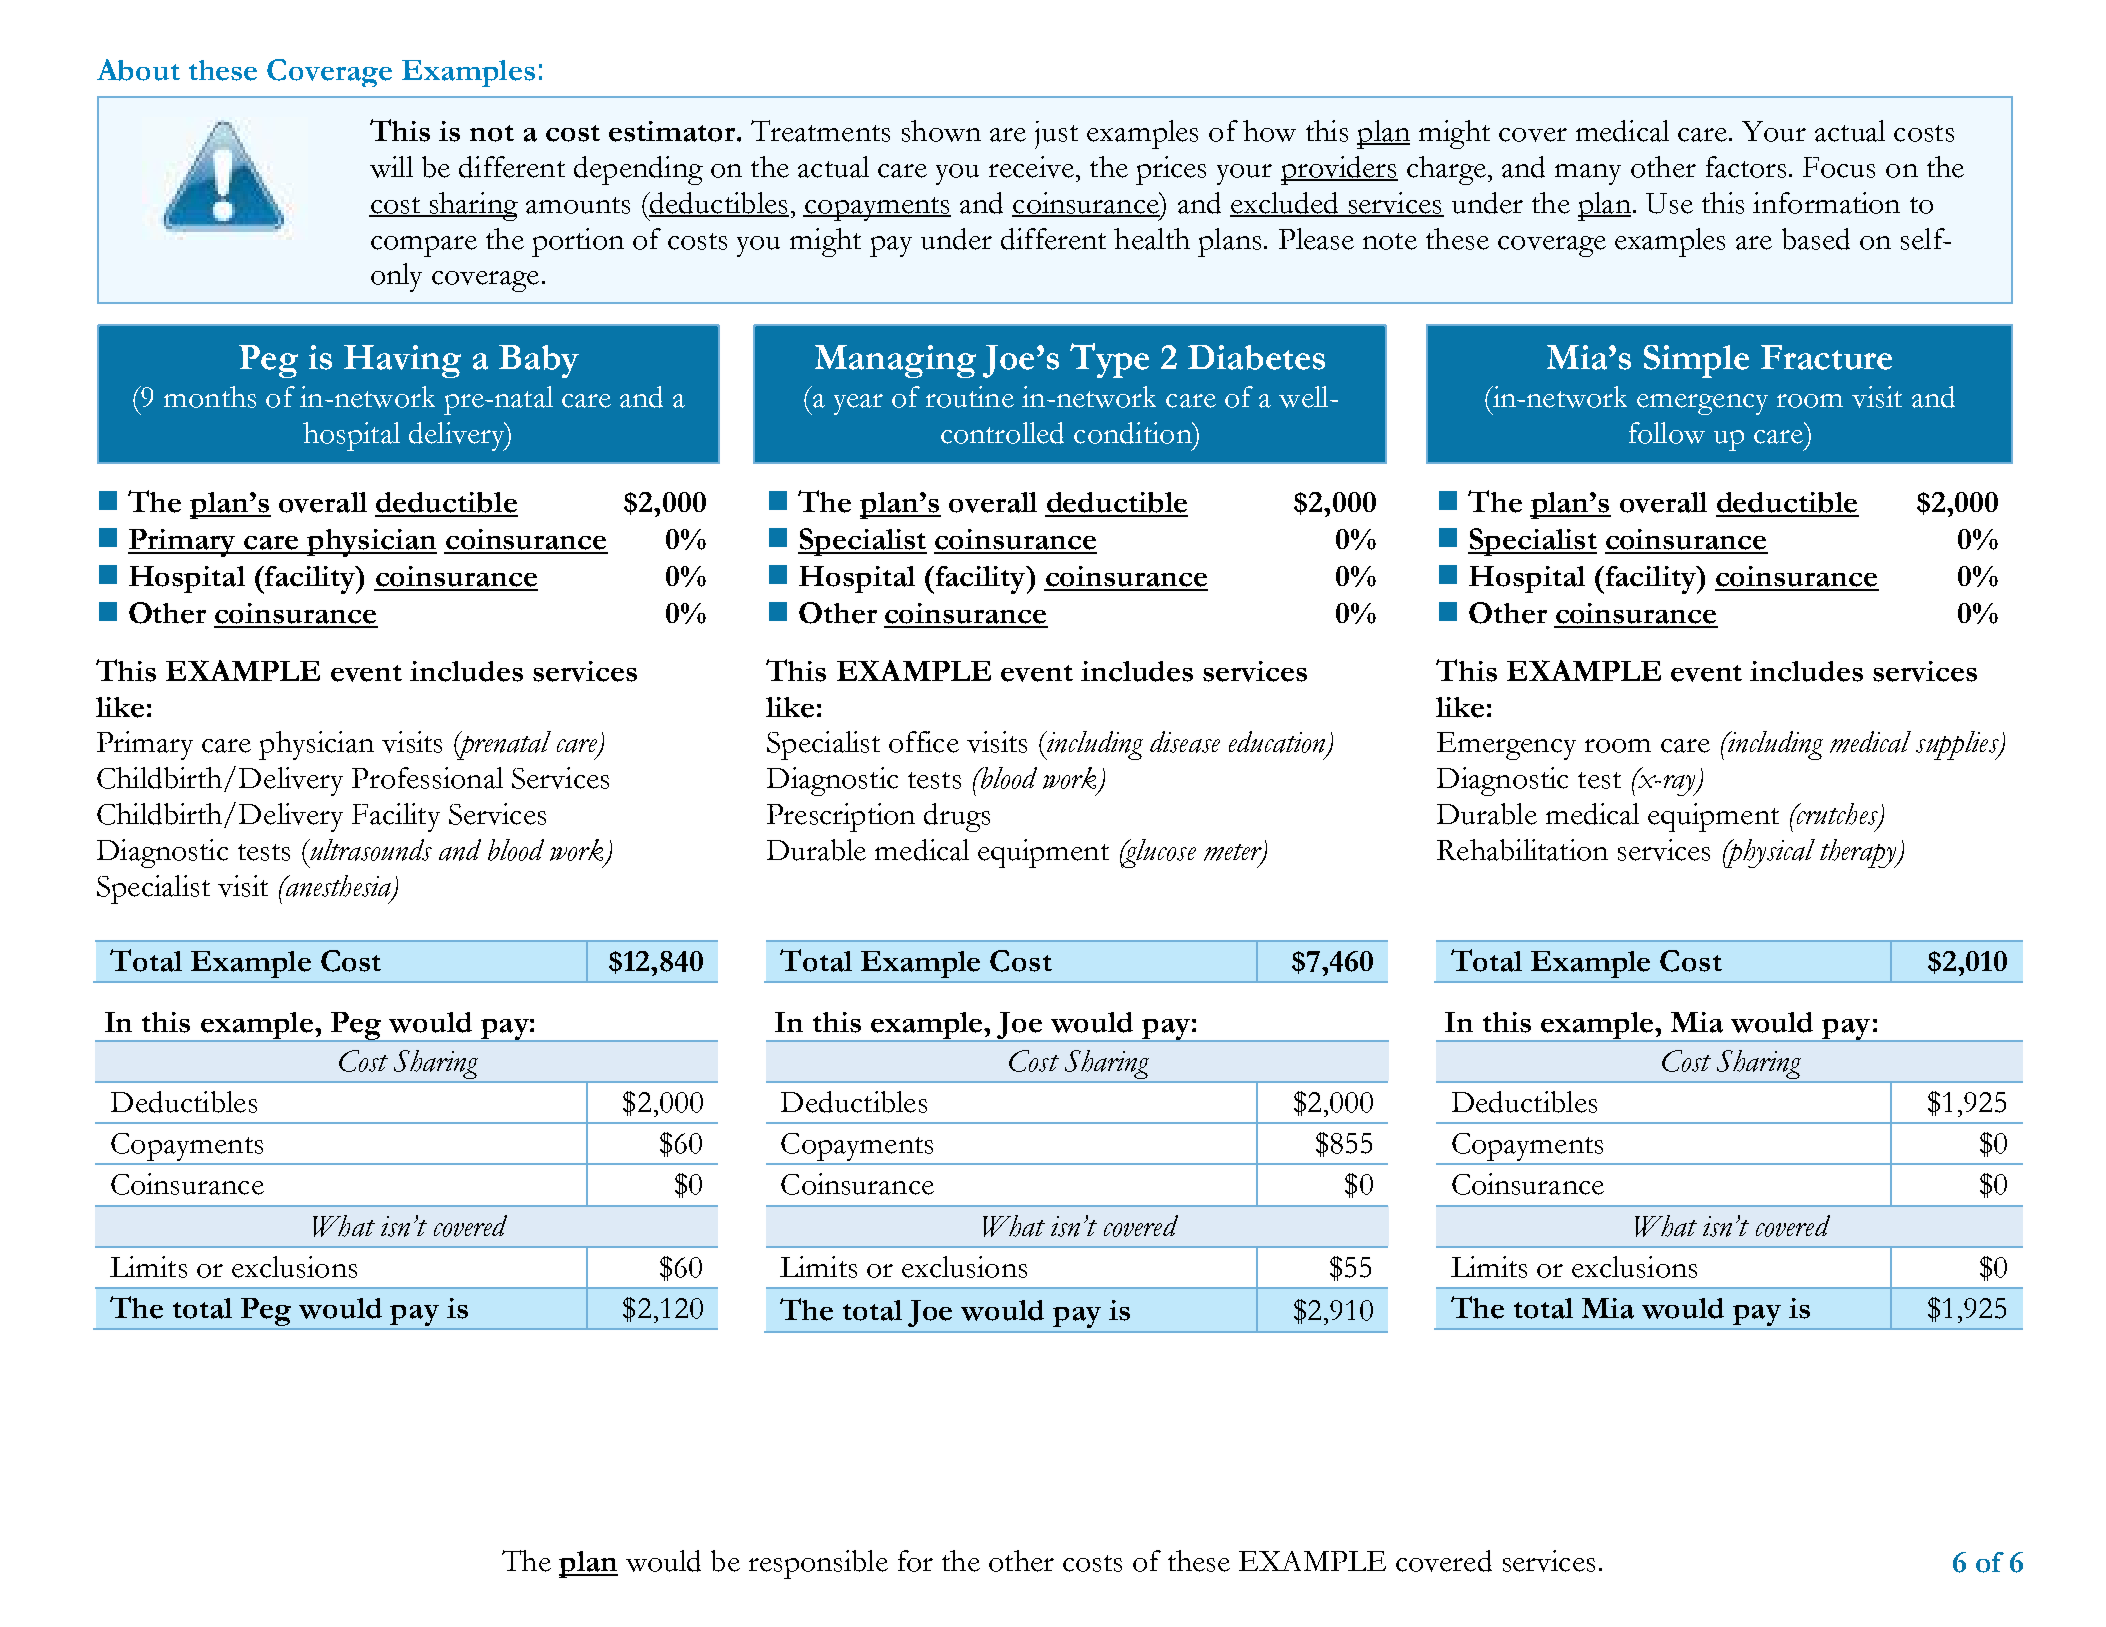 This image has width=2106, height=1627. I want to click on will, so click(391, 167).
